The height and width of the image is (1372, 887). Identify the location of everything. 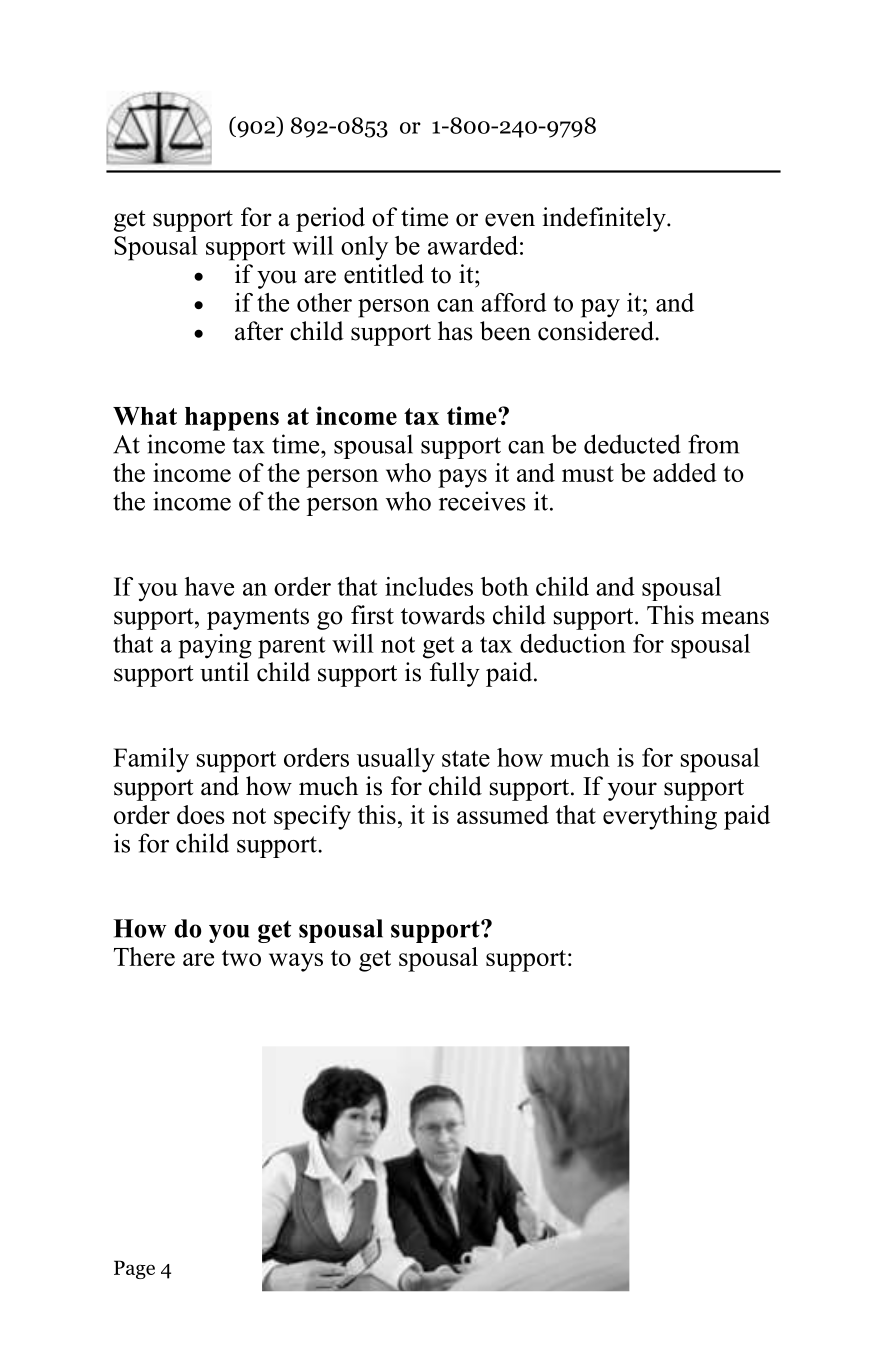
(660, 817).
